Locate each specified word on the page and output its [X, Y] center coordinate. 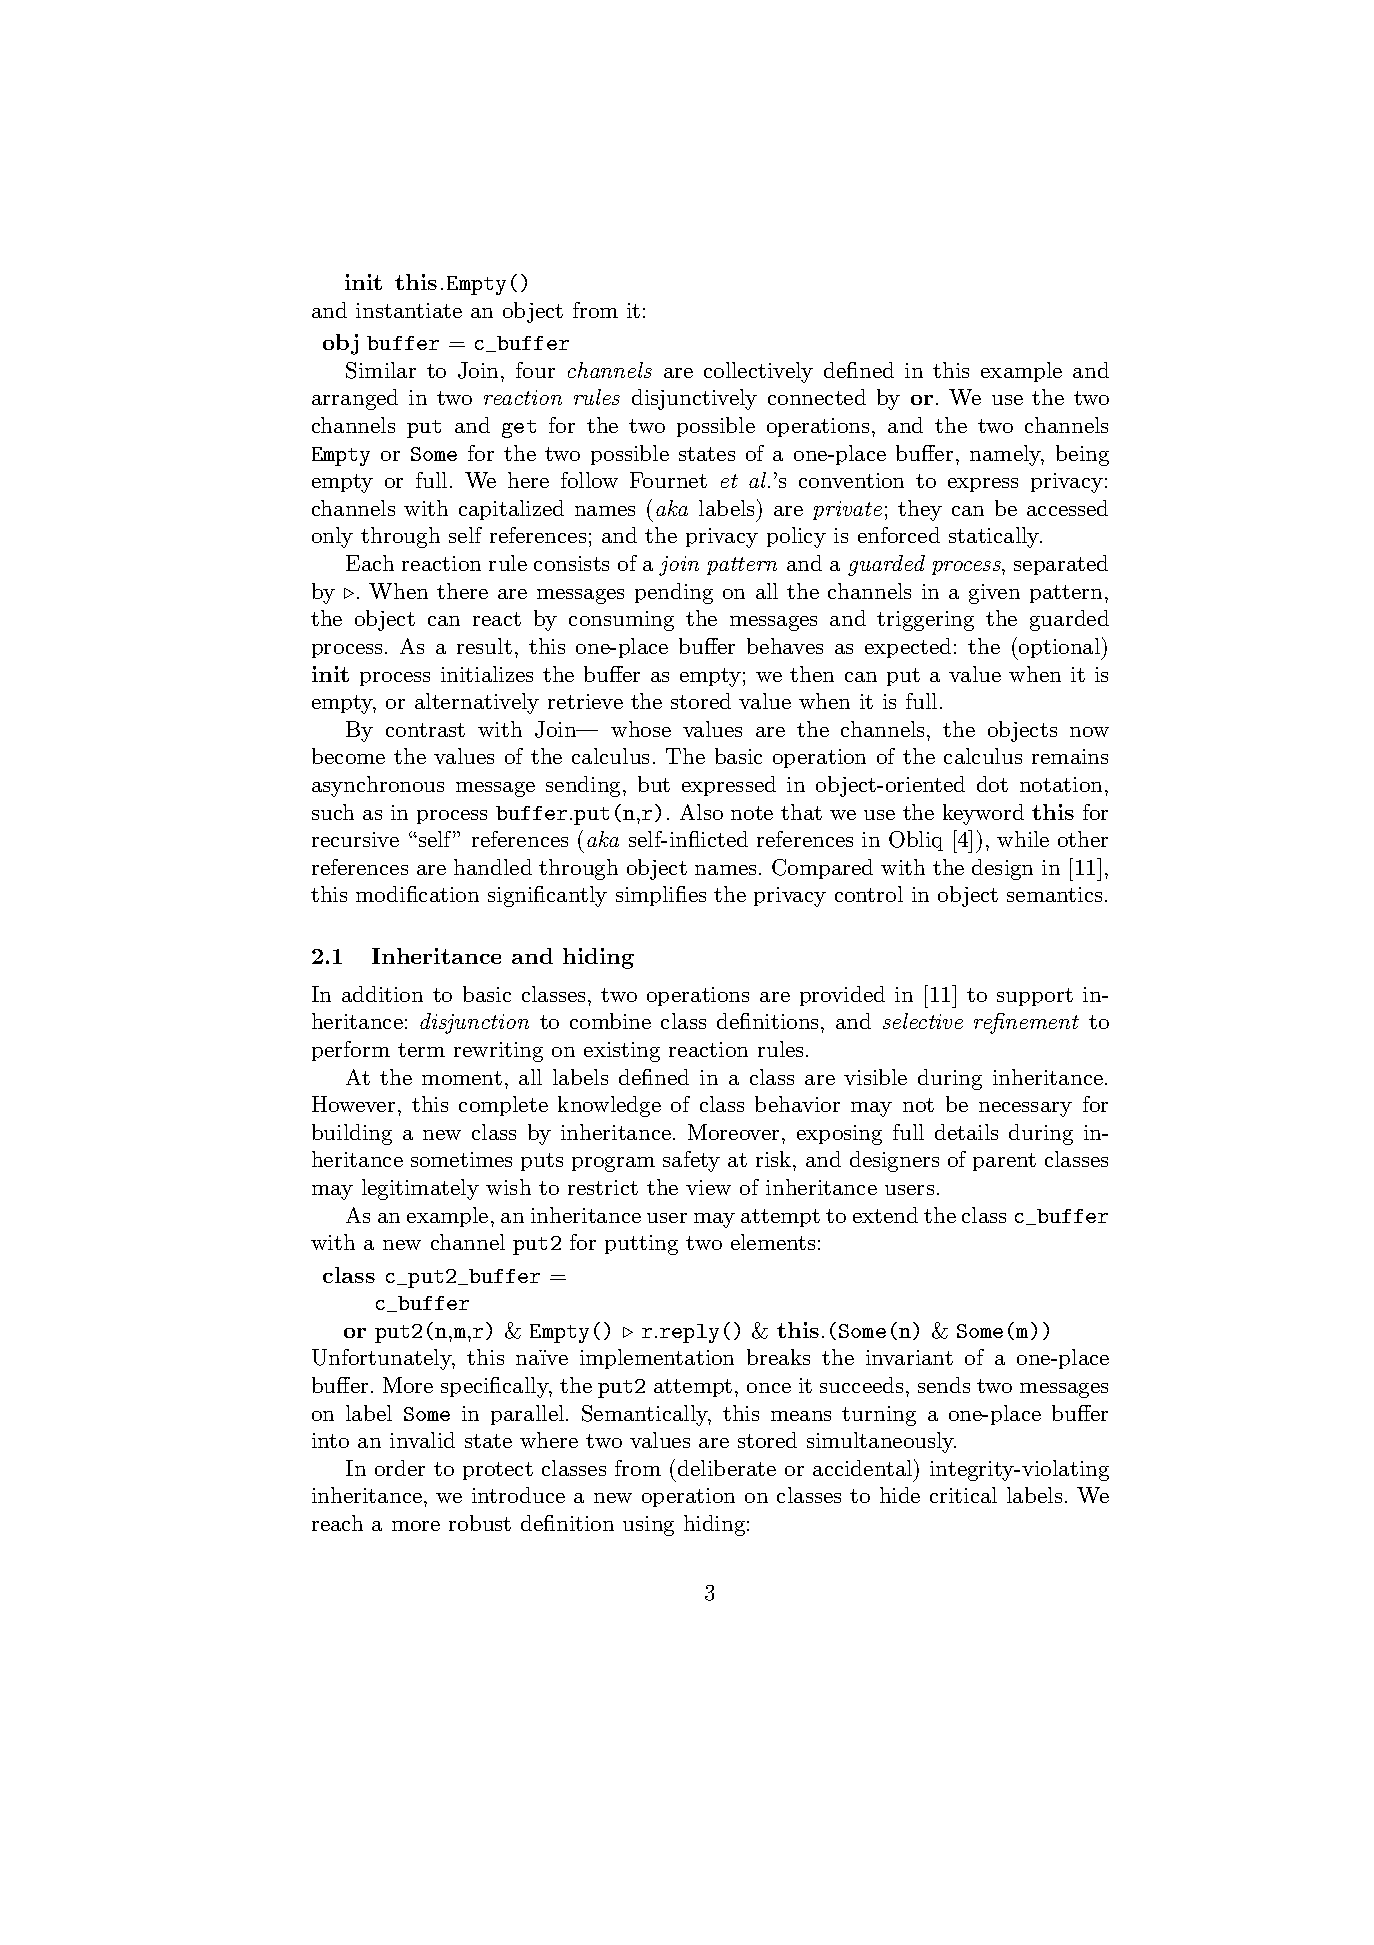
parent [1004, 1162]
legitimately [420, 1189]
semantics [1054, 894]
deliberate [727, 1468]
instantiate [409, 310]
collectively [758, 372]
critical [963, 1495]
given [994, 594]
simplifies [661, 896]
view [708, 1187]
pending [674, 593]
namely [1007, 455]
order [400, 1468]
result [484, 646]
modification [417, 894]
